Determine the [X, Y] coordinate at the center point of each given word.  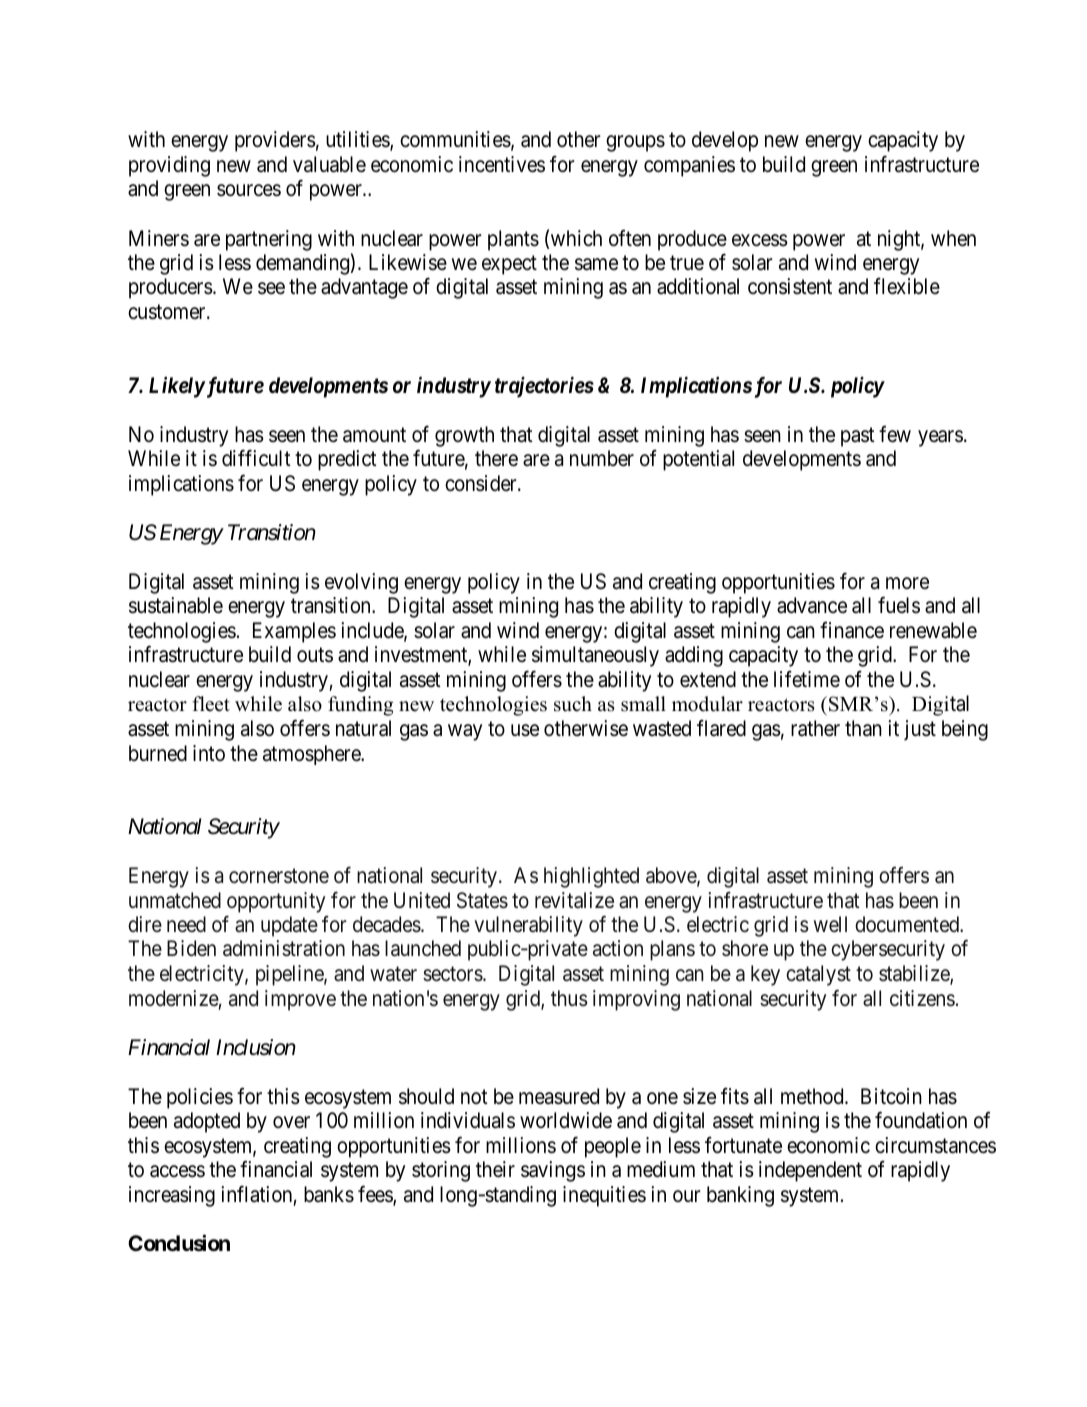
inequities [604, 1196]
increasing [172, 1196]
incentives [502, 164]
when [953, 238]
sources [249, 191]
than [863, 728]
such [573, 704]
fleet [211, 704]
